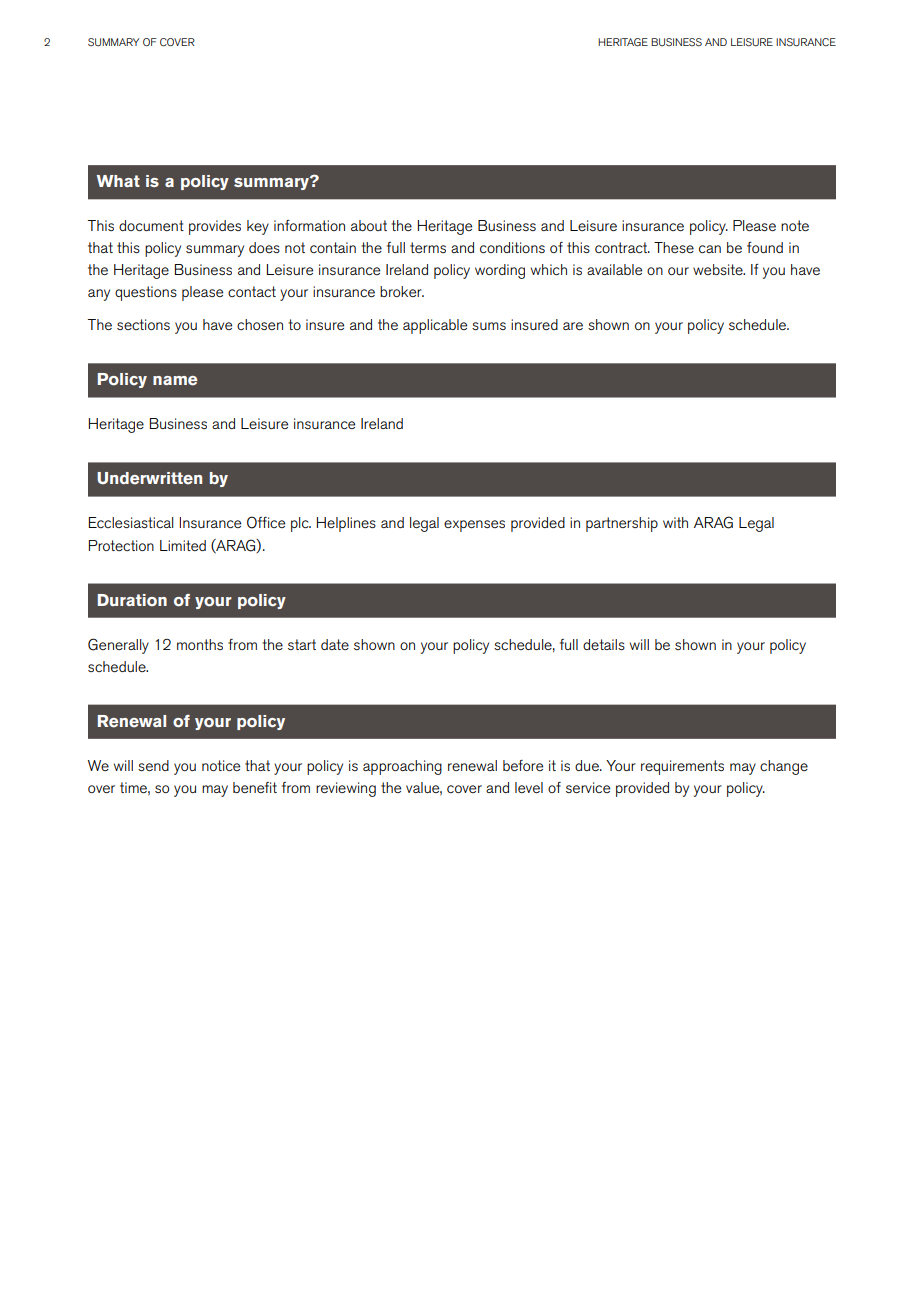 The image size is (924, 1308). Describe the element at coordinates (474, 526) in the screenshot. I see `expenses` at that location.
